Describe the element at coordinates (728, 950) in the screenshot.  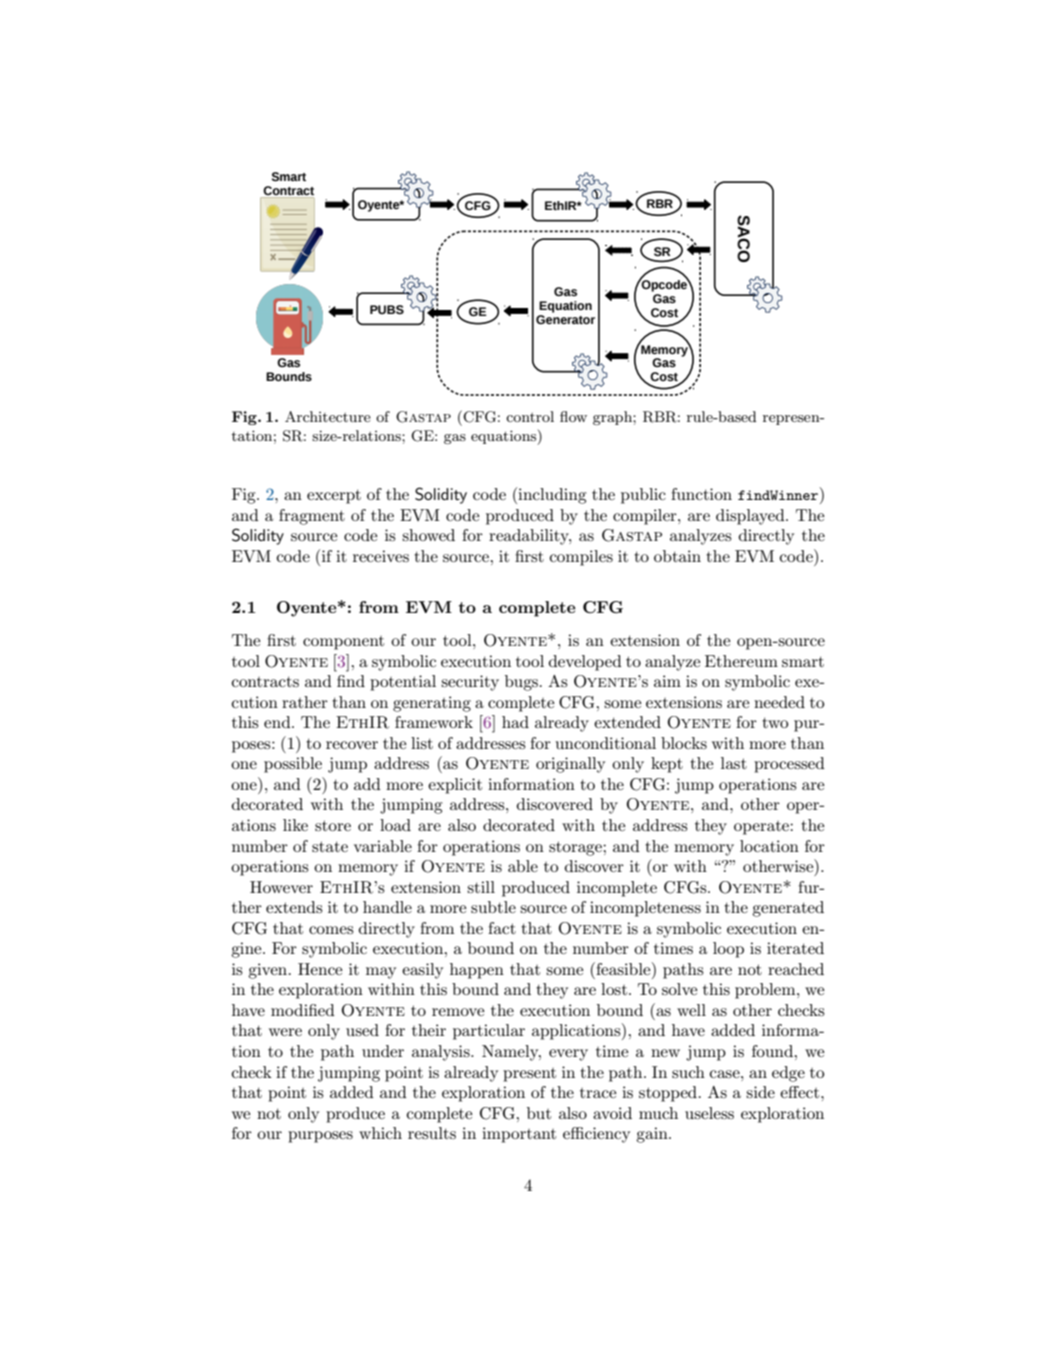
I see `loop` at that location.
